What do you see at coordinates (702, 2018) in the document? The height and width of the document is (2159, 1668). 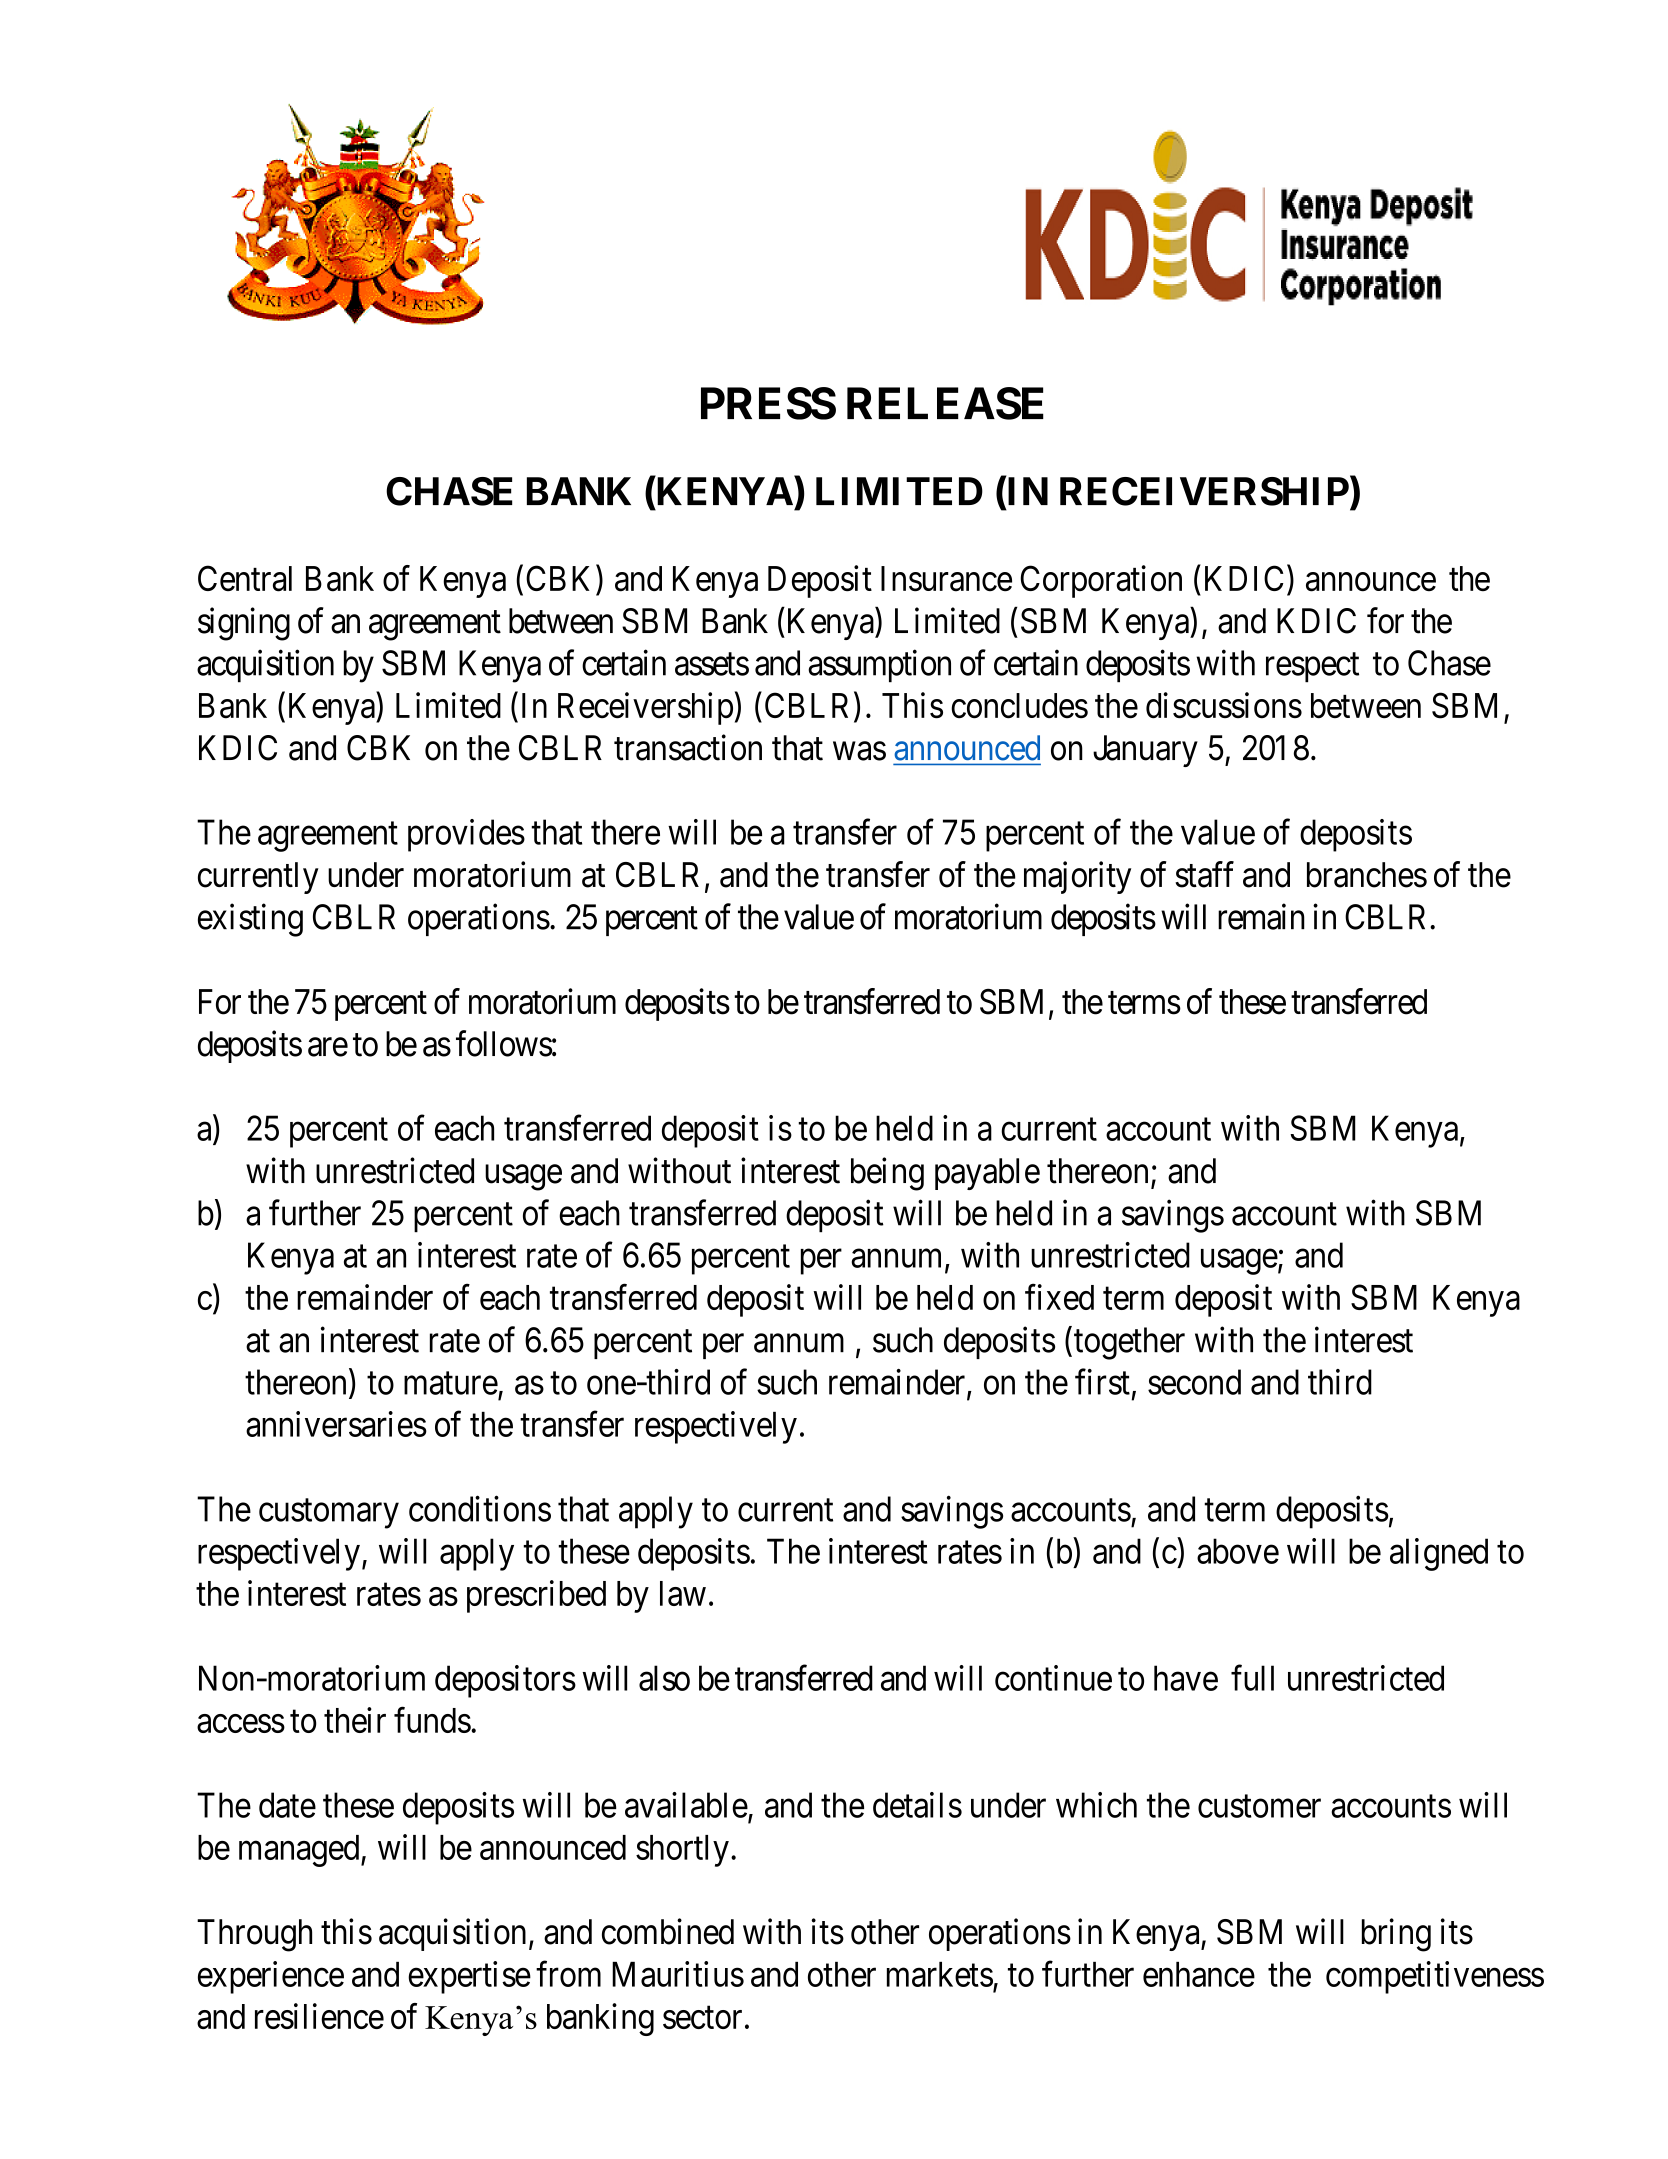 I see `sector` at bounding box center [702, 2018].
